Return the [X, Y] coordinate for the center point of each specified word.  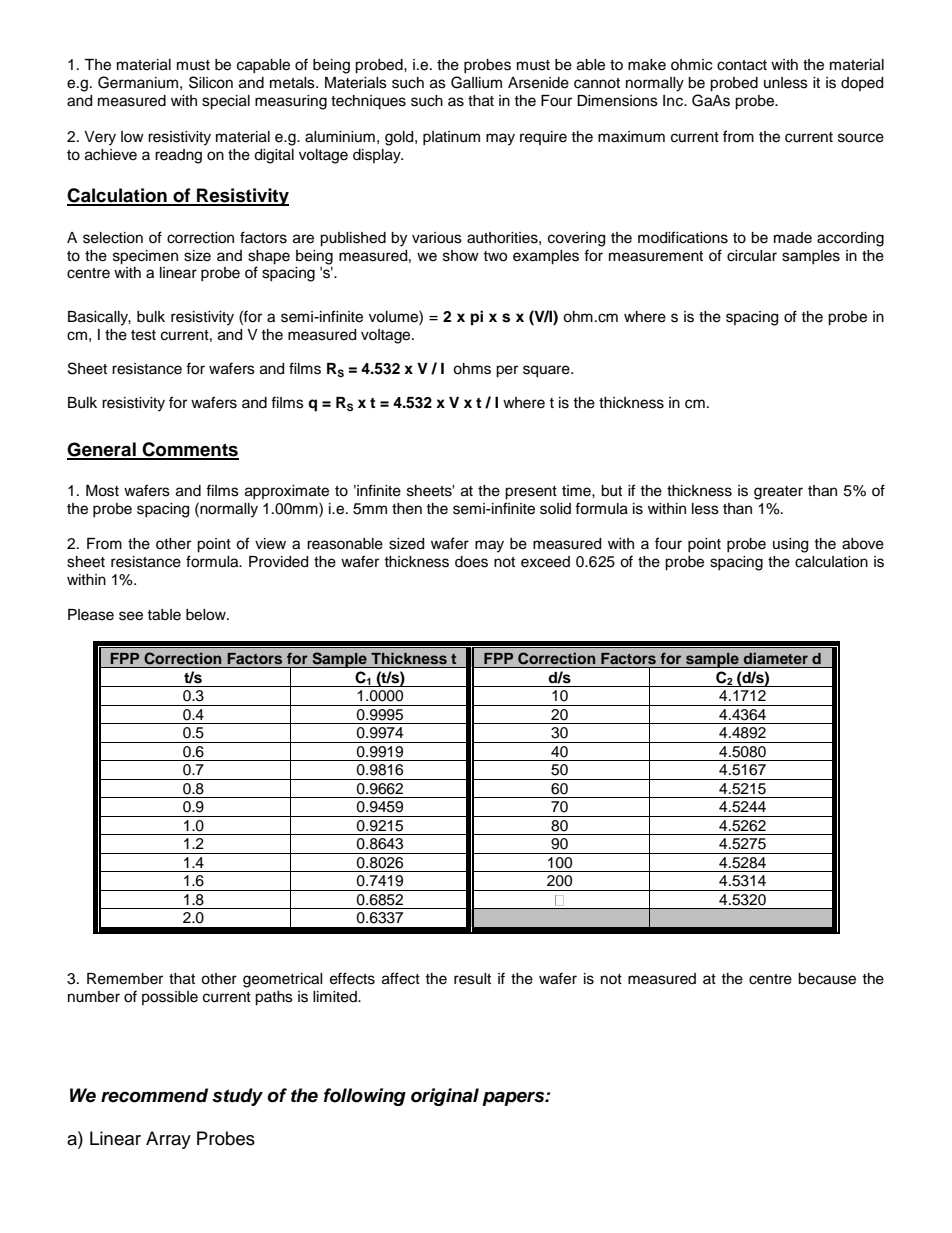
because [827, 979]
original [445, 1097]
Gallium [476, 82]
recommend [154, 1095]
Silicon [211, 82]
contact [742, 65]
